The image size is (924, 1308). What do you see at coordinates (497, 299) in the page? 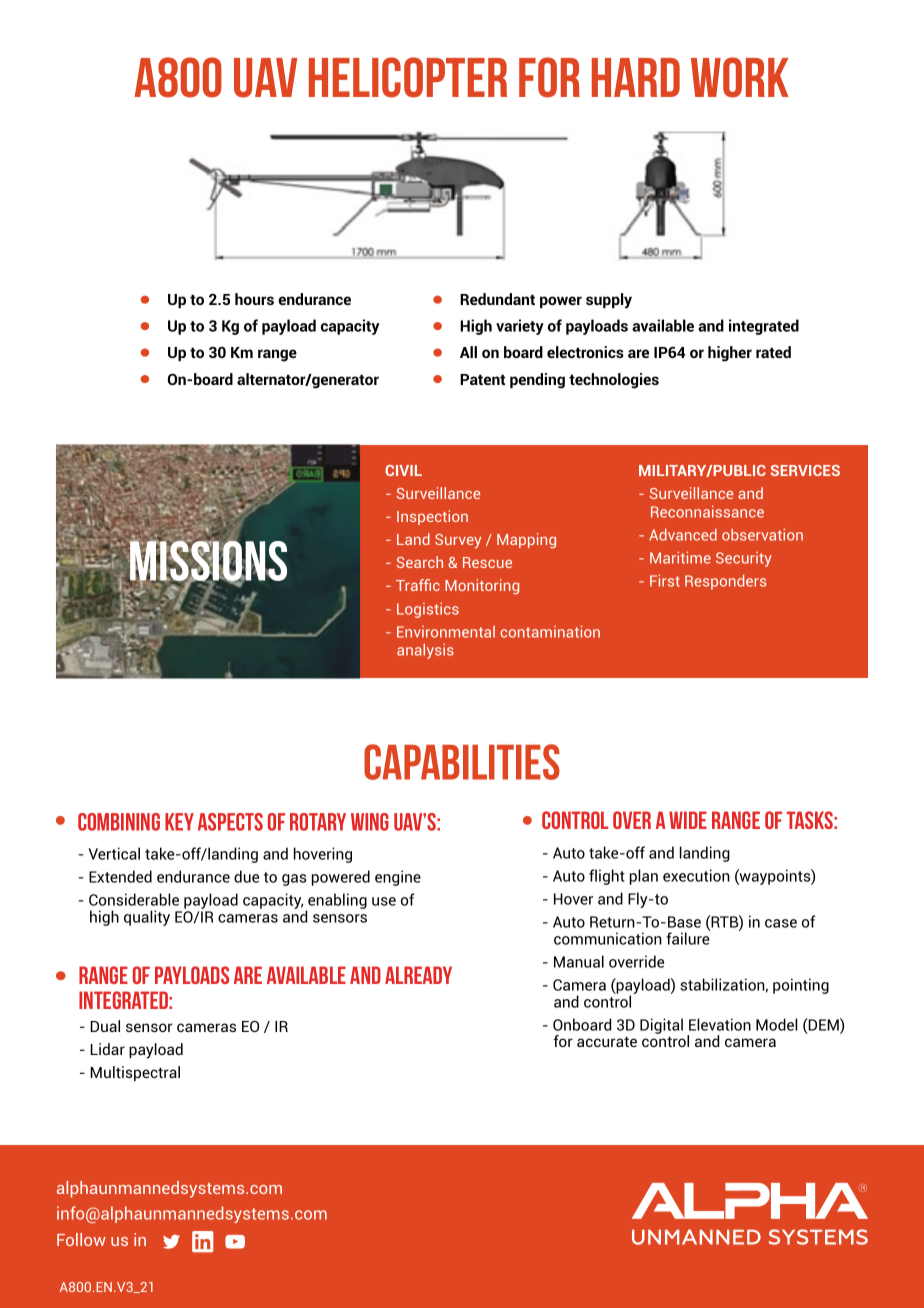
I see `Redundant` at bounding box center [497, 299].
